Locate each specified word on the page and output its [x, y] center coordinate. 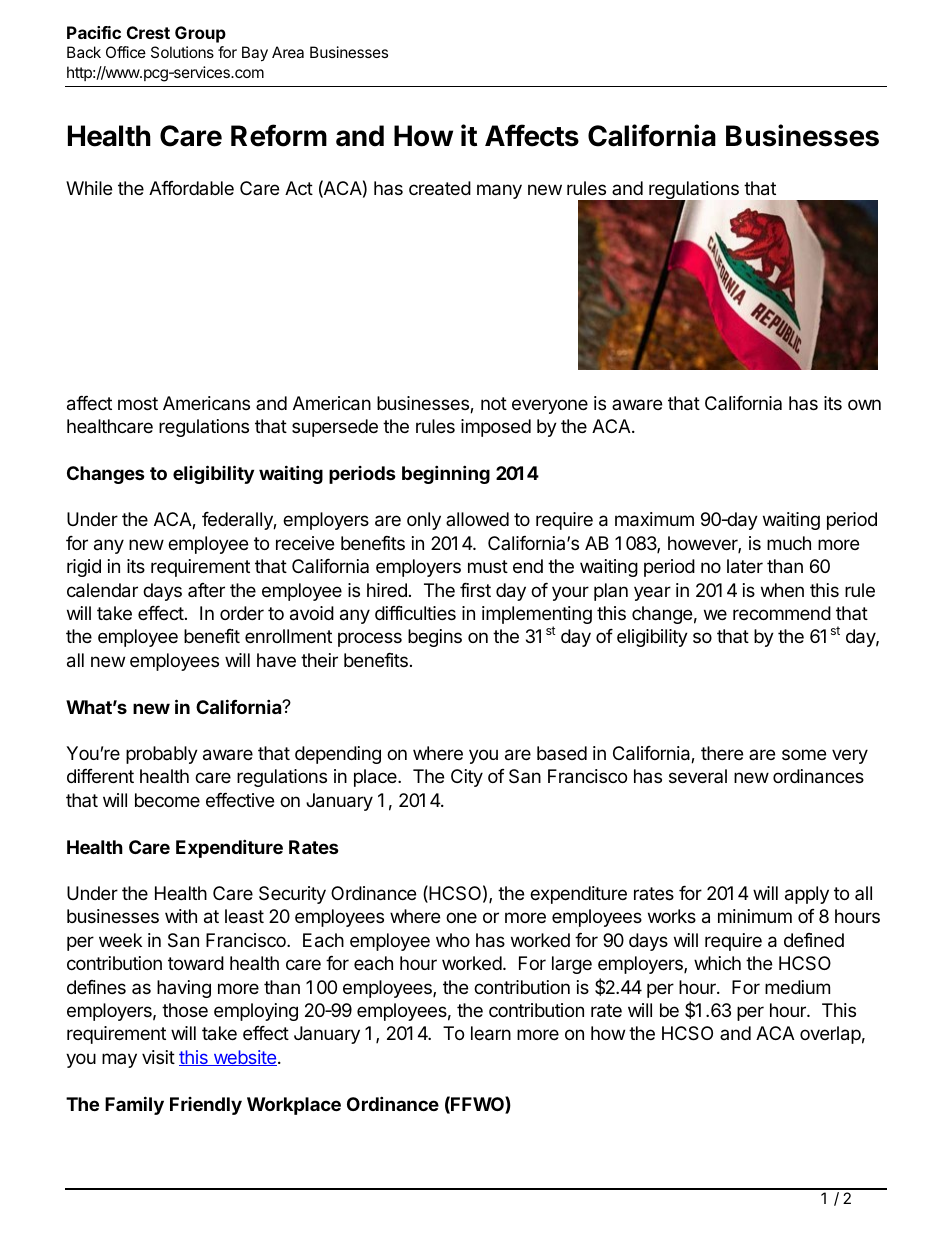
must [488, 566]
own [864, 404]
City [467, 778]
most [138, 403]
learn [491, 1033]
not [494, 403]
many [499, 191]
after [206, 590]
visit [158, 1057]
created [440, 188]
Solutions [182, 52]
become [167, 800]
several [698, 776]
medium [797, 987]
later [745, 566]
